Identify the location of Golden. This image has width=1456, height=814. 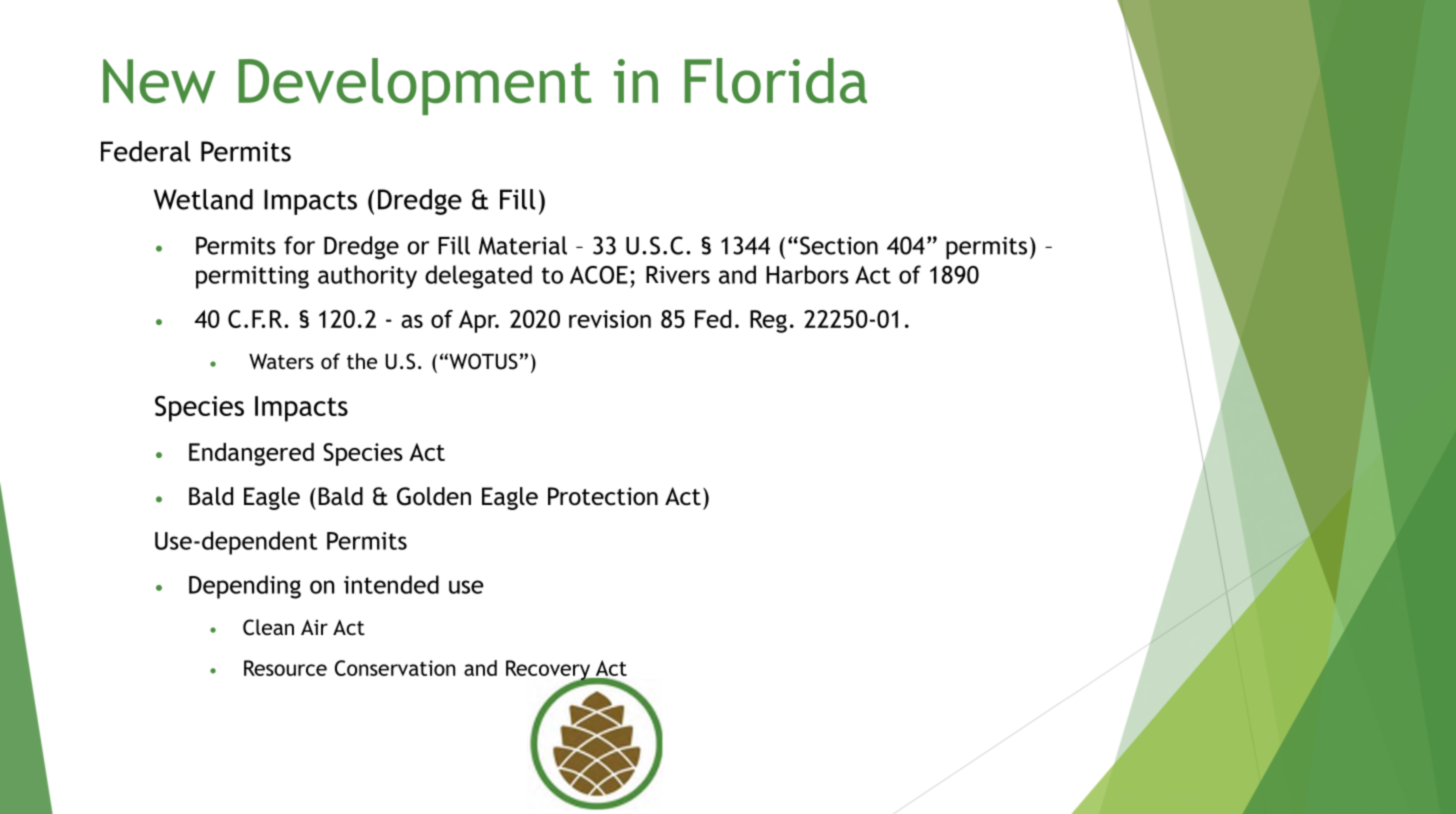
(434, 496).
